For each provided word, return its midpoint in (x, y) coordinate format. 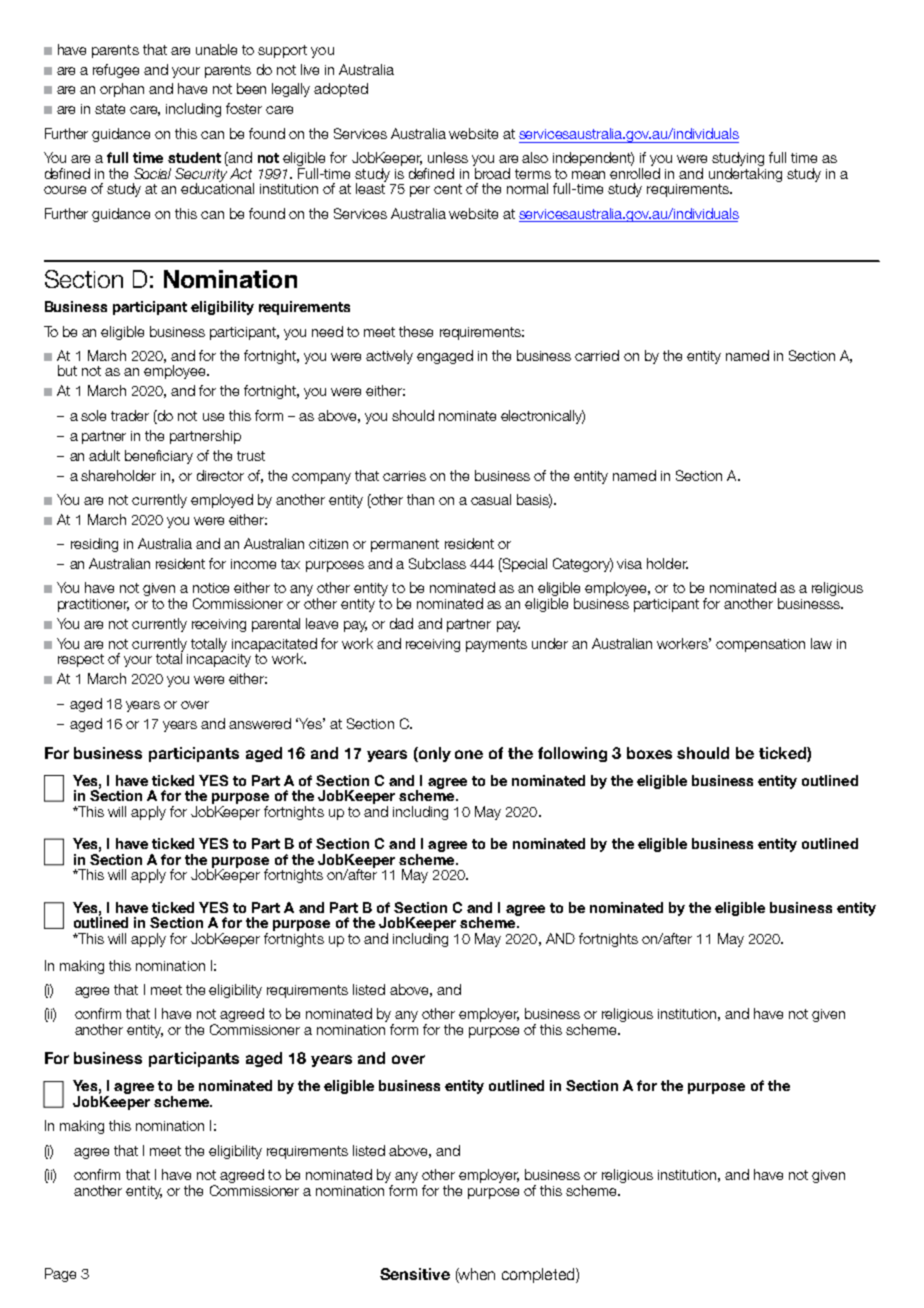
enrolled (635, 173)
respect (81, 660)
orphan (122, 90)
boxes (649, 753)
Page (60, 1275)
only (434, 754)
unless (448, 157)
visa (629, 564)
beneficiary (159, 457)
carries (404, 476)
